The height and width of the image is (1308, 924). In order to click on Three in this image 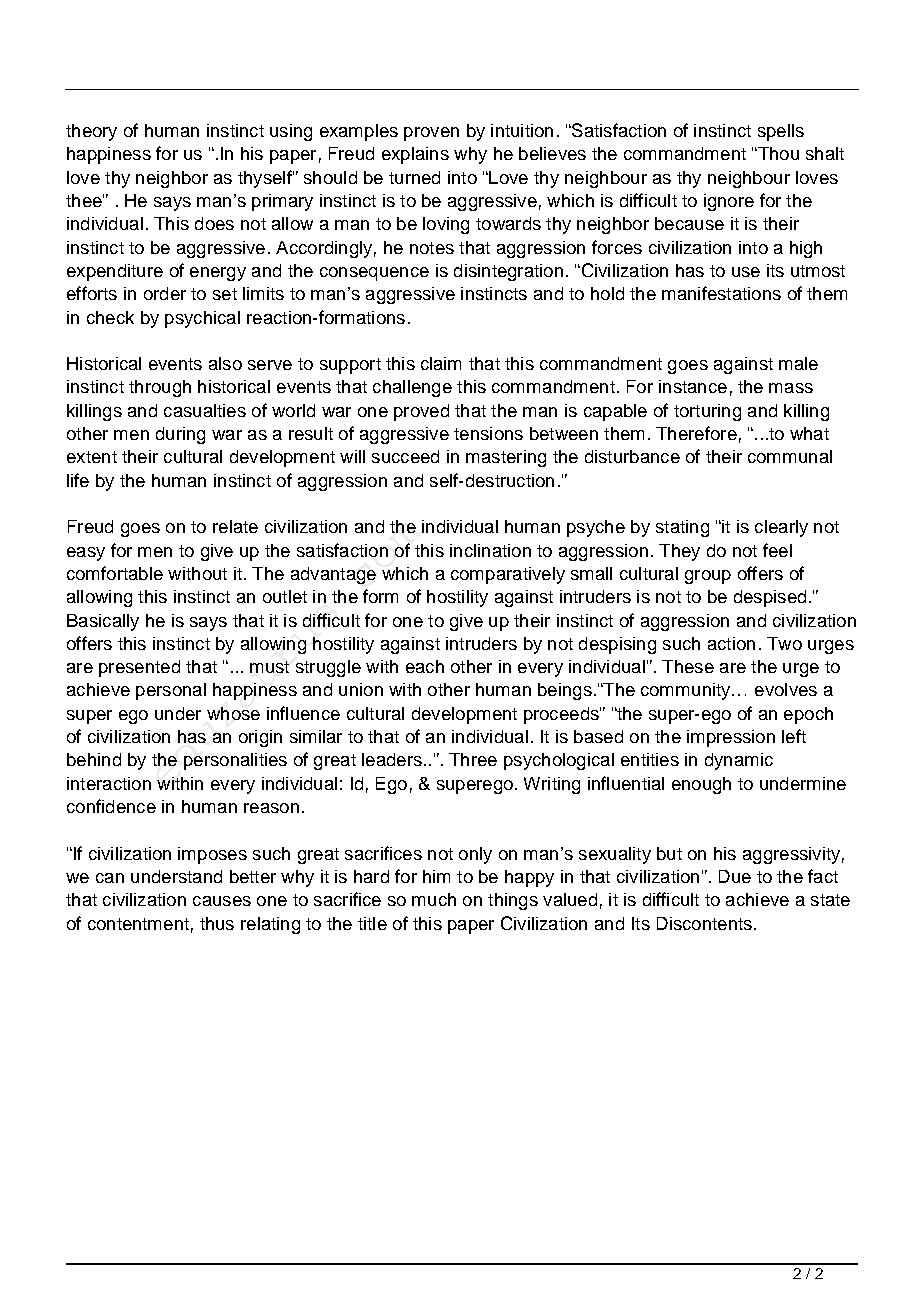, I will do `click(473, 759)`.
